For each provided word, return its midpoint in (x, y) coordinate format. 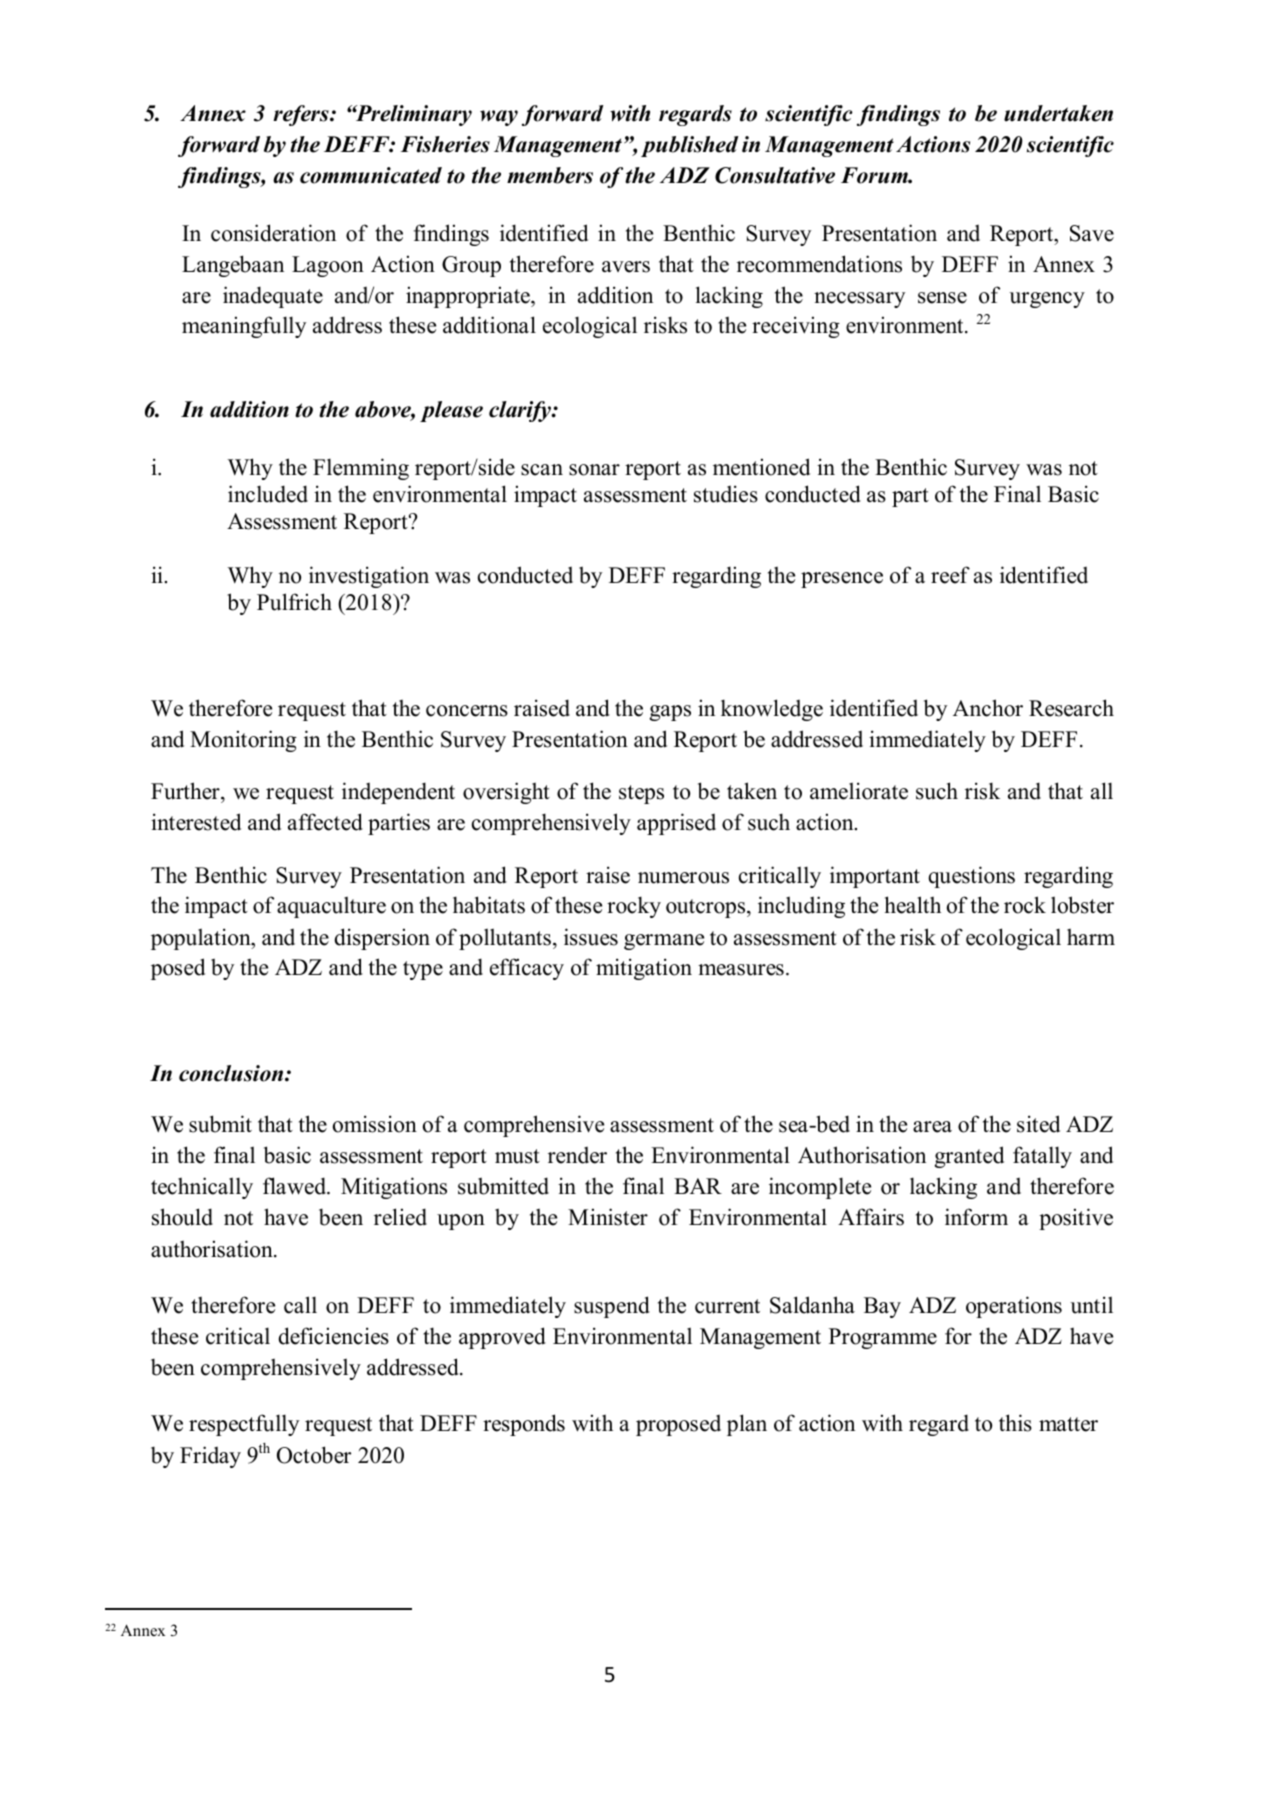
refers (302, 115)
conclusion (232, 1073)
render (577, 1155)
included (268, 494)
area (932, 1127)
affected (325, 822)
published (689, 146)
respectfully (244, 1425)
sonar (594, 470)
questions (971, 877)
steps (641, 794)
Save (1092, 233)
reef (950, 575)
